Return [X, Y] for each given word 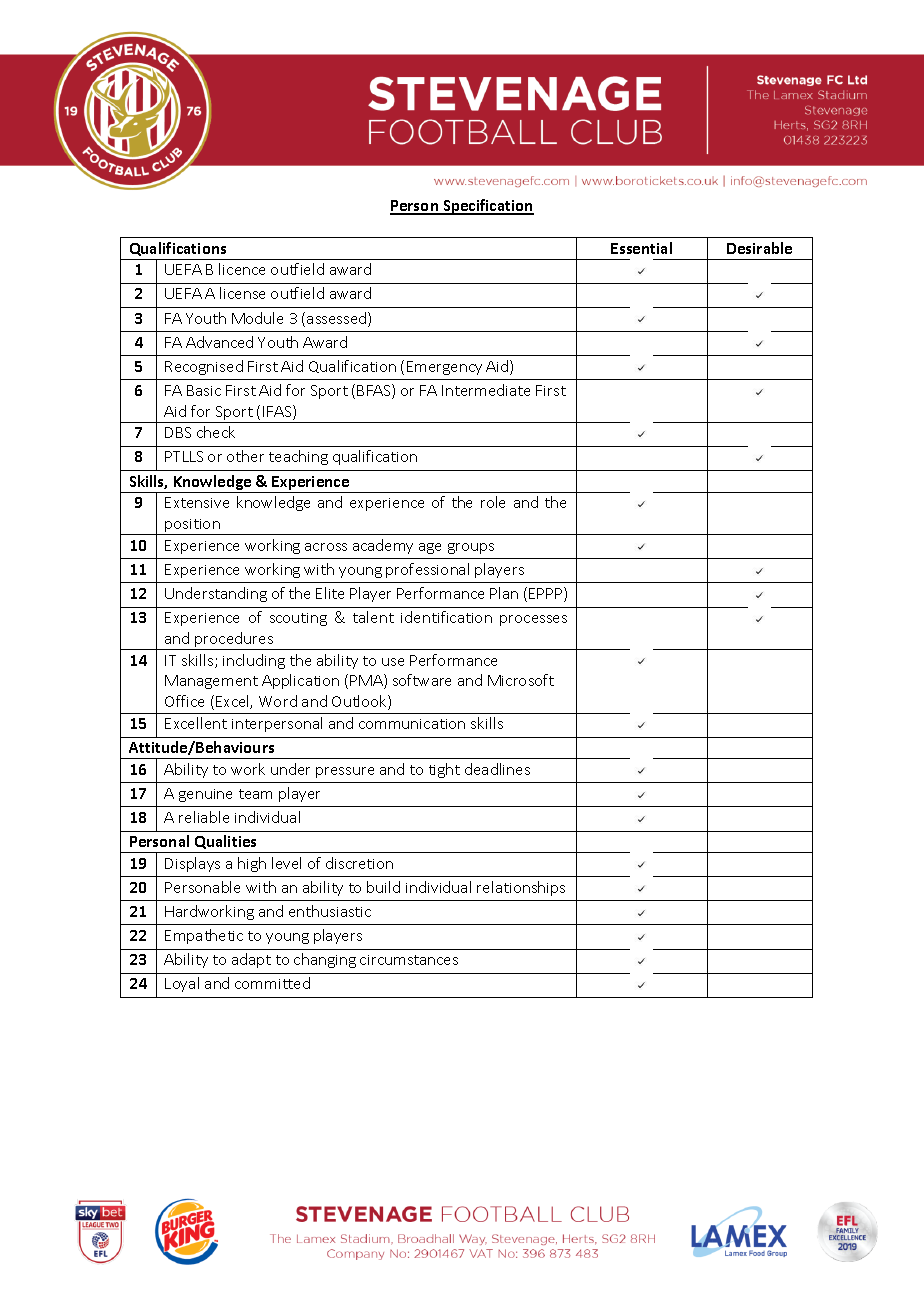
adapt [251, 960]
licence [242, 269]
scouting [298, 619]
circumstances [409, 960]
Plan [504, 593]
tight [444, 770]
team [255, 794]
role [493, 502]
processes [533, 620]
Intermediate [486, 390]
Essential [641, 248]
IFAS [278, 412]
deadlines [497, 769]
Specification [487, 207]
